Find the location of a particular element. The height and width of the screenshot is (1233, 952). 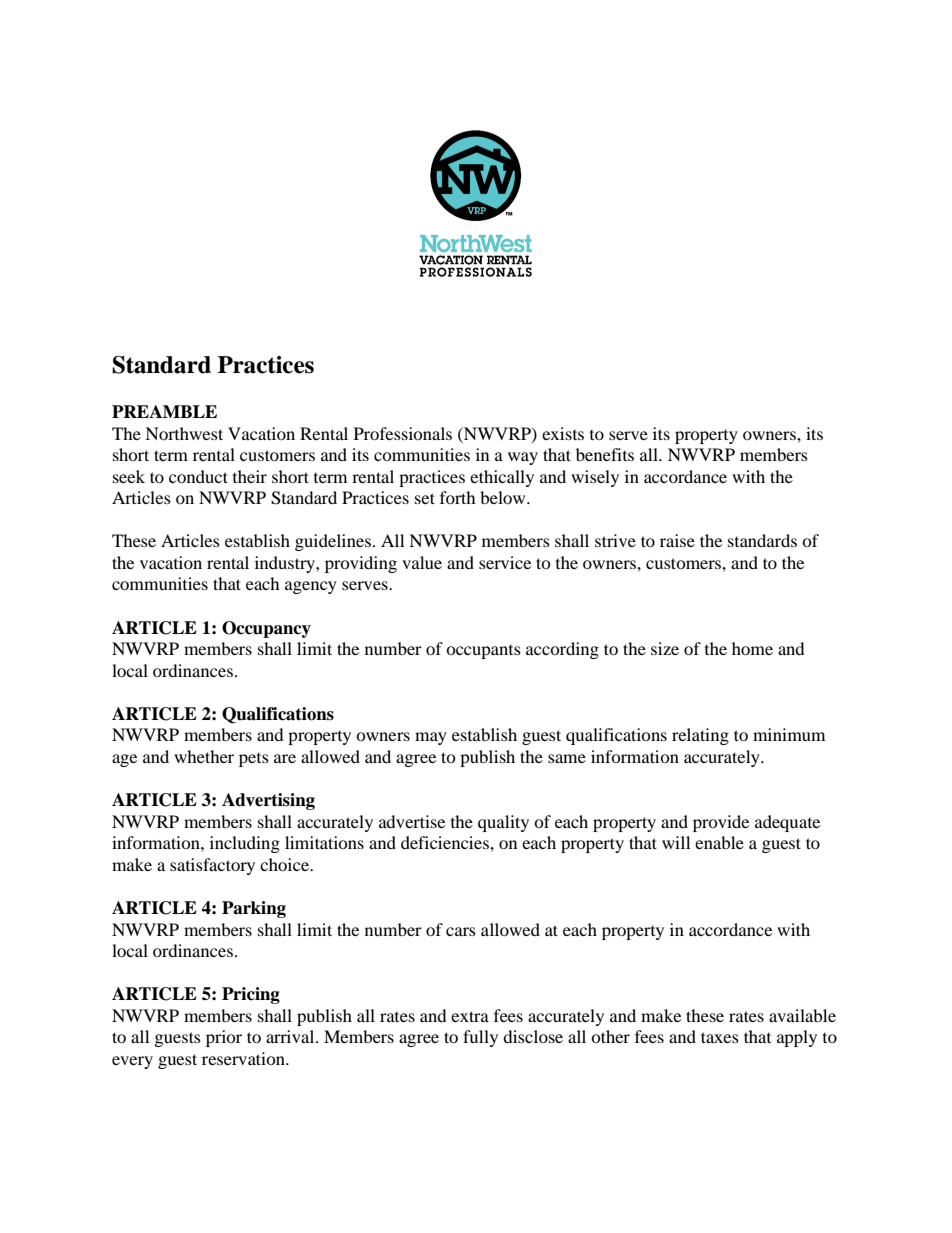

Professionals is located at coordinates (403, 433).
